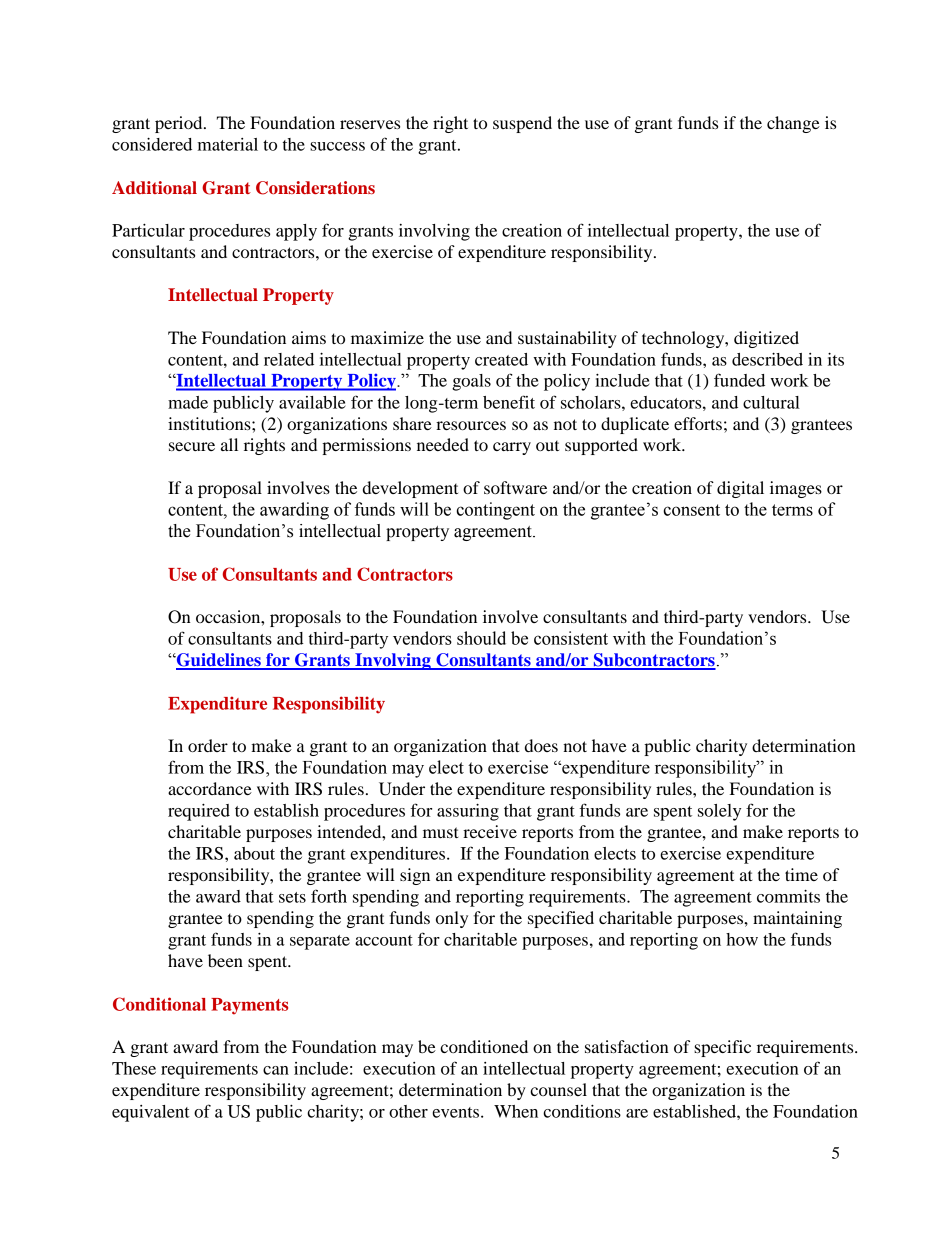 The width and height of the page is (952, 1233). Describe the element at coordinates (188, 402) in the page. I see `made` at that location.
